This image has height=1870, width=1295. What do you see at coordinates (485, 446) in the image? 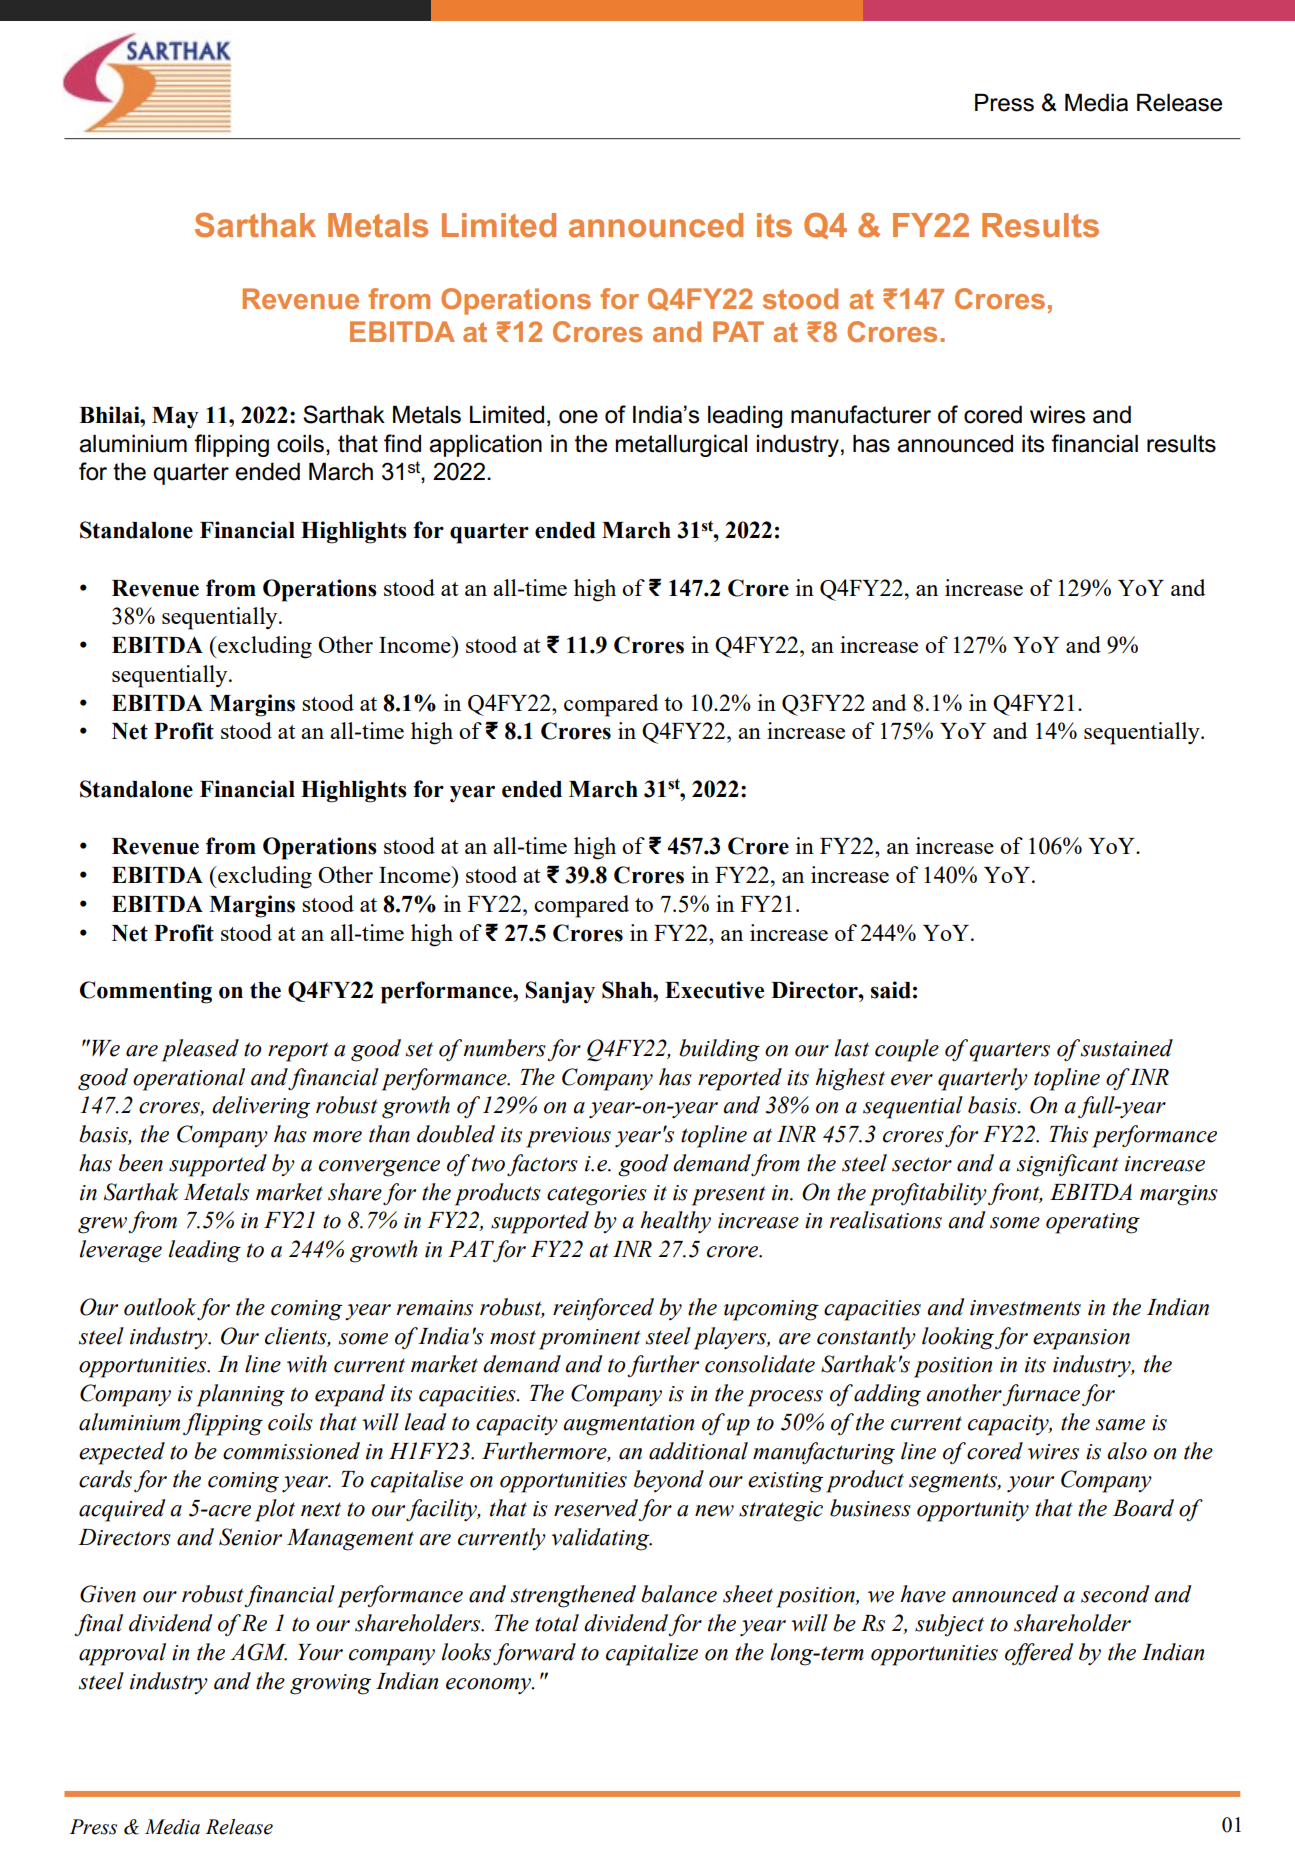
I see `application` at bounding box center [485, 446].
